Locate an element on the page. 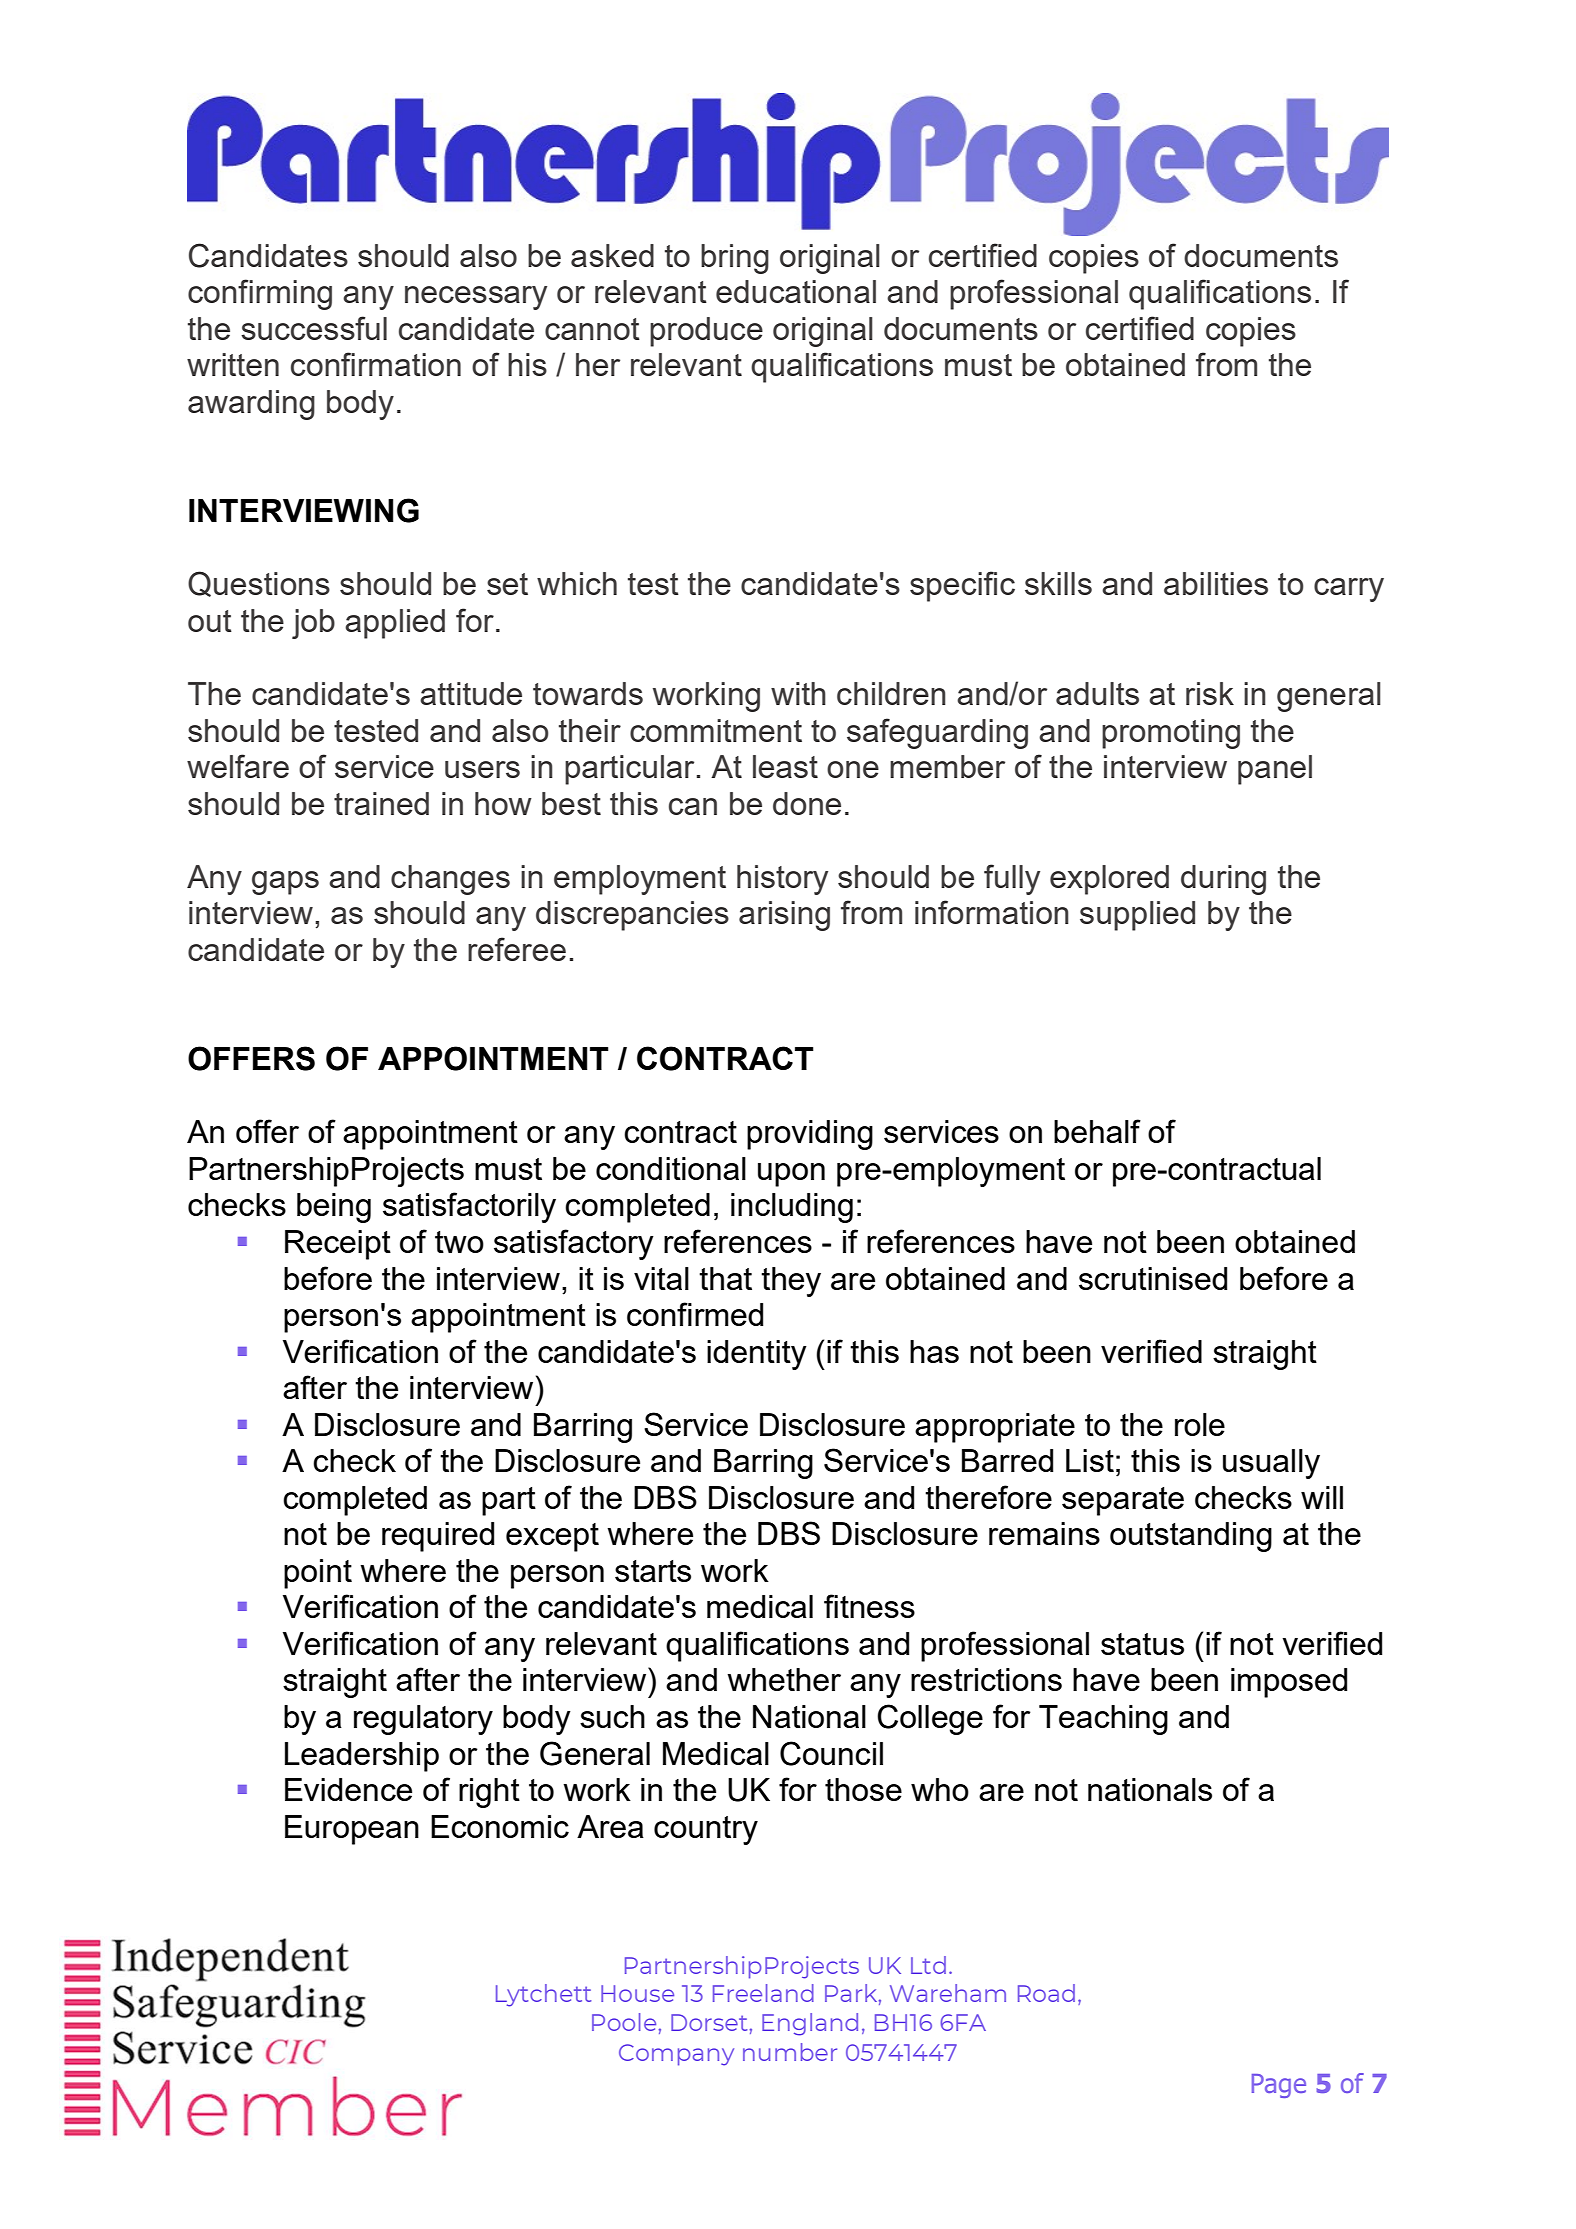 Image resolution: width=1576 pixels, height=2229 pixels. upon is located at coordinates (791, 1175).
